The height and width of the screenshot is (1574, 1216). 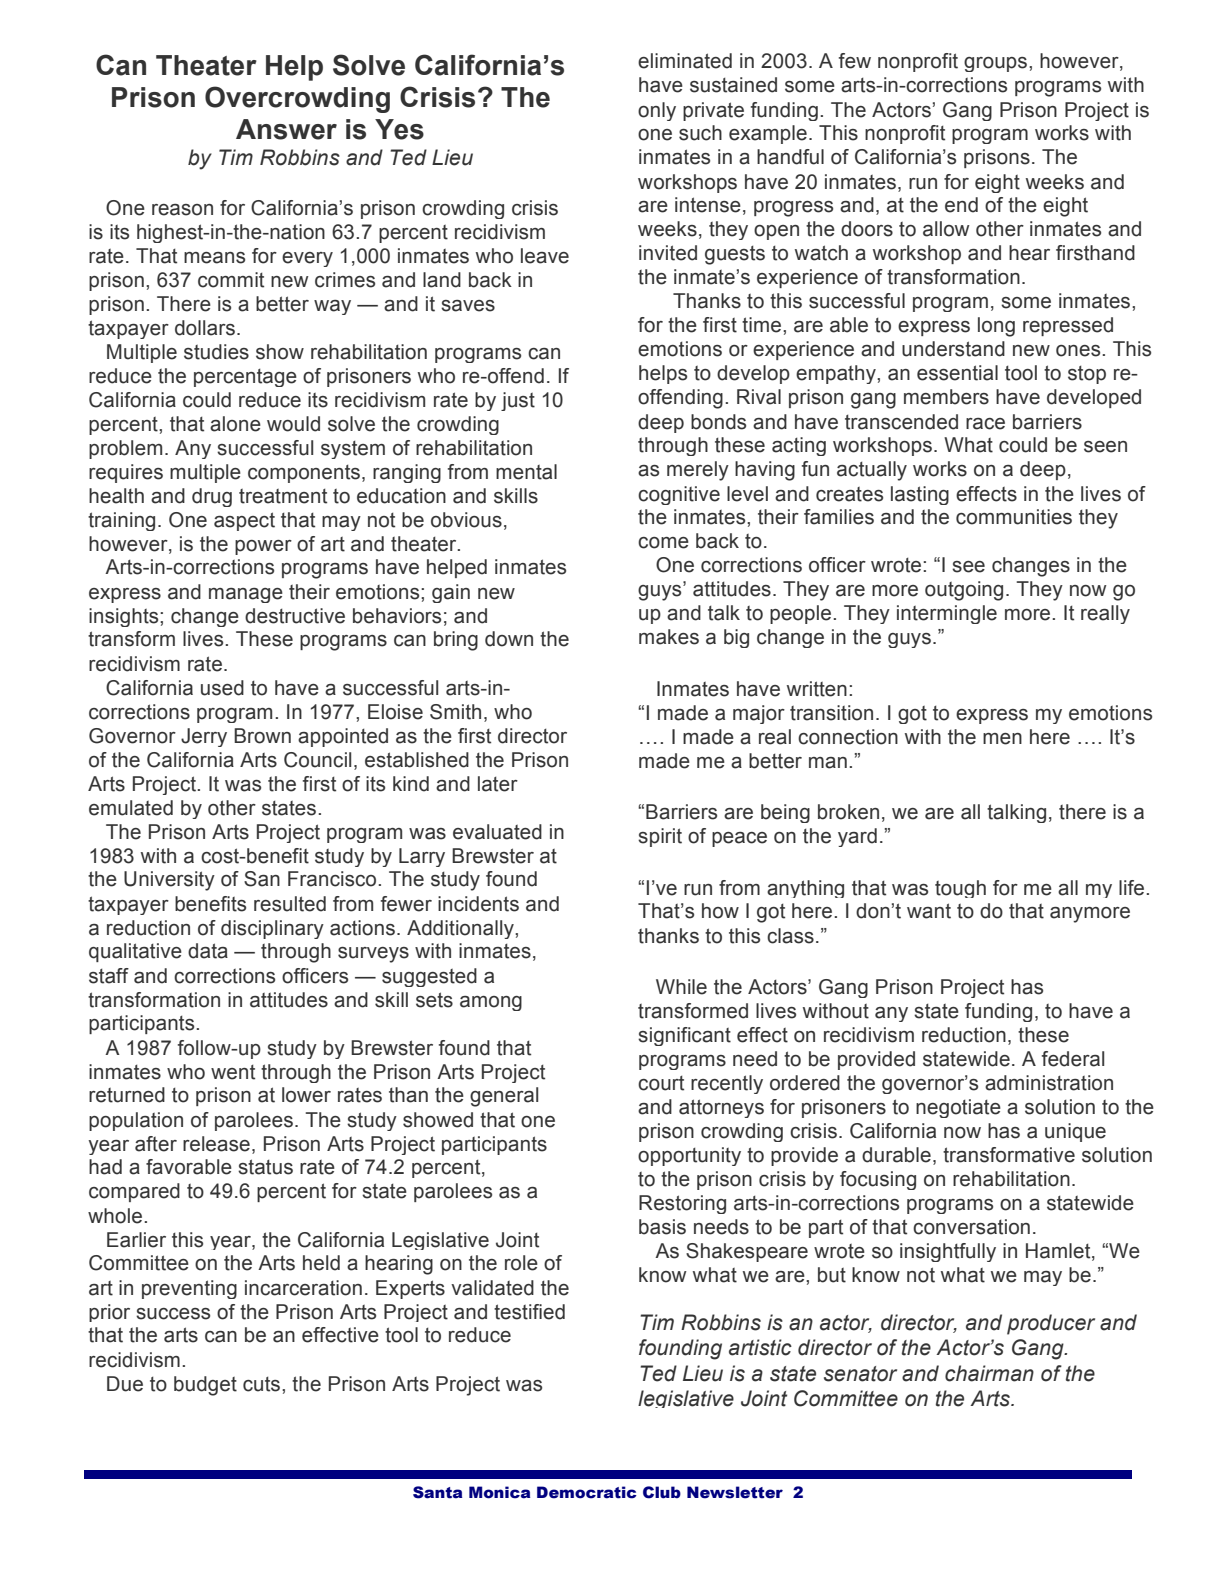 I want to click on Answer, so click(x=286, y=129).
